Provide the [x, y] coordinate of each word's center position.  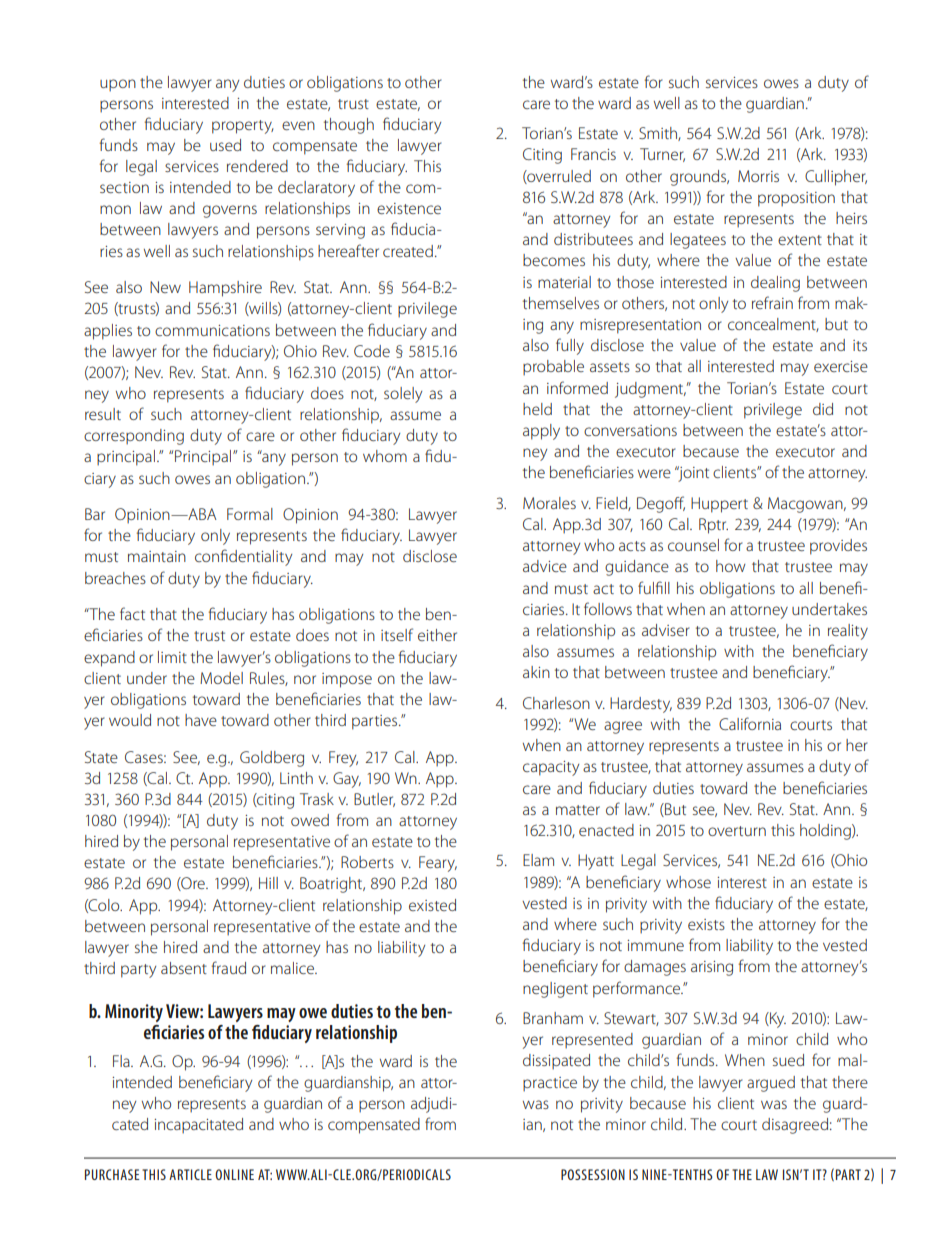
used [225, 145]
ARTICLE [190, 1174]
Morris [758, 176]
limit [172, 657]
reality [848, 632]
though [349, 126]
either [437, 635]
